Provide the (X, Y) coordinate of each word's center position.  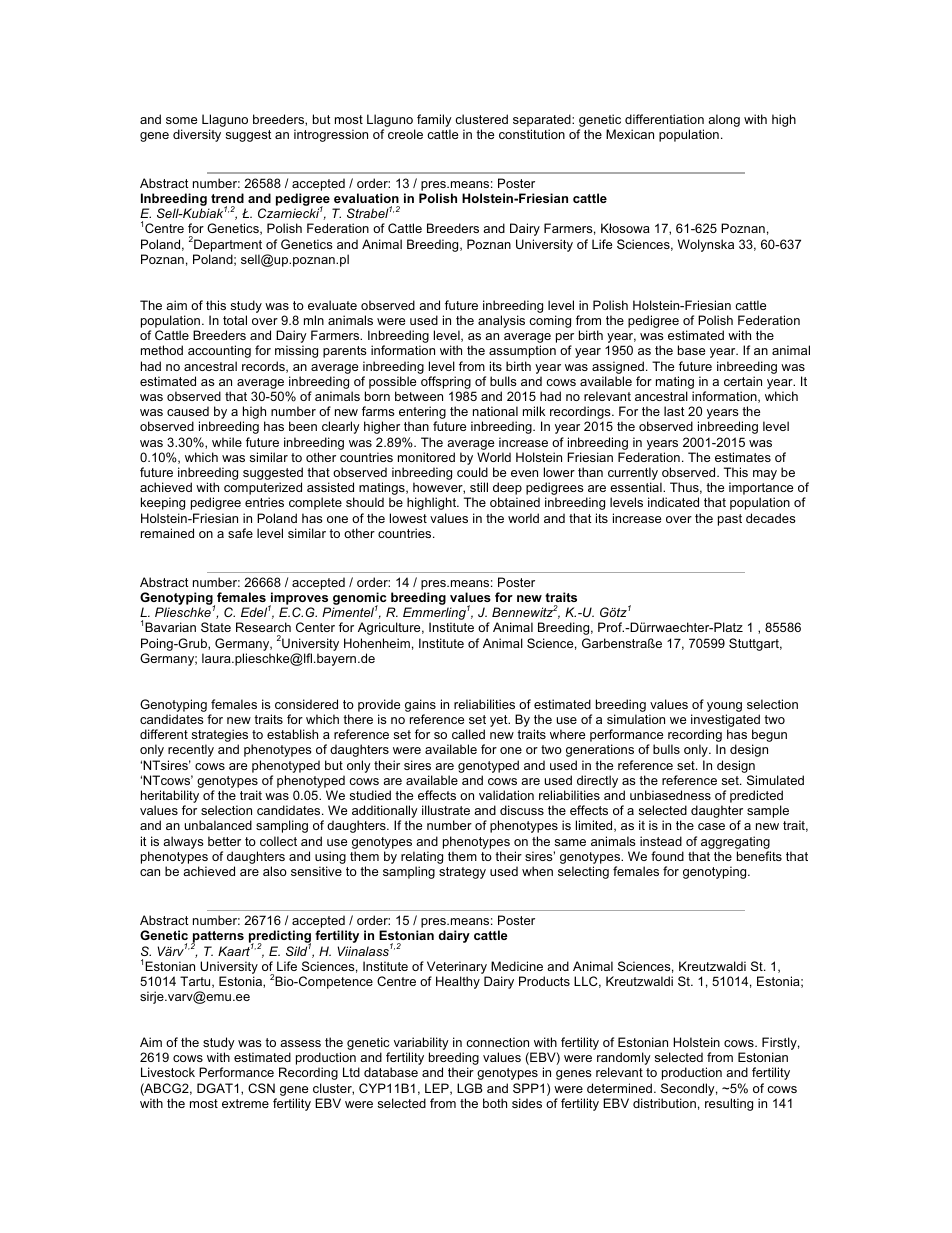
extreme (245, 1103)
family (434, 120)
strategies (220, 737)
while (227, 442)
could (472, 472)
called (468, 734)
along (724, 120)
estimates (743, 457)
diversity (197, 135)
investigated (725, 722)
